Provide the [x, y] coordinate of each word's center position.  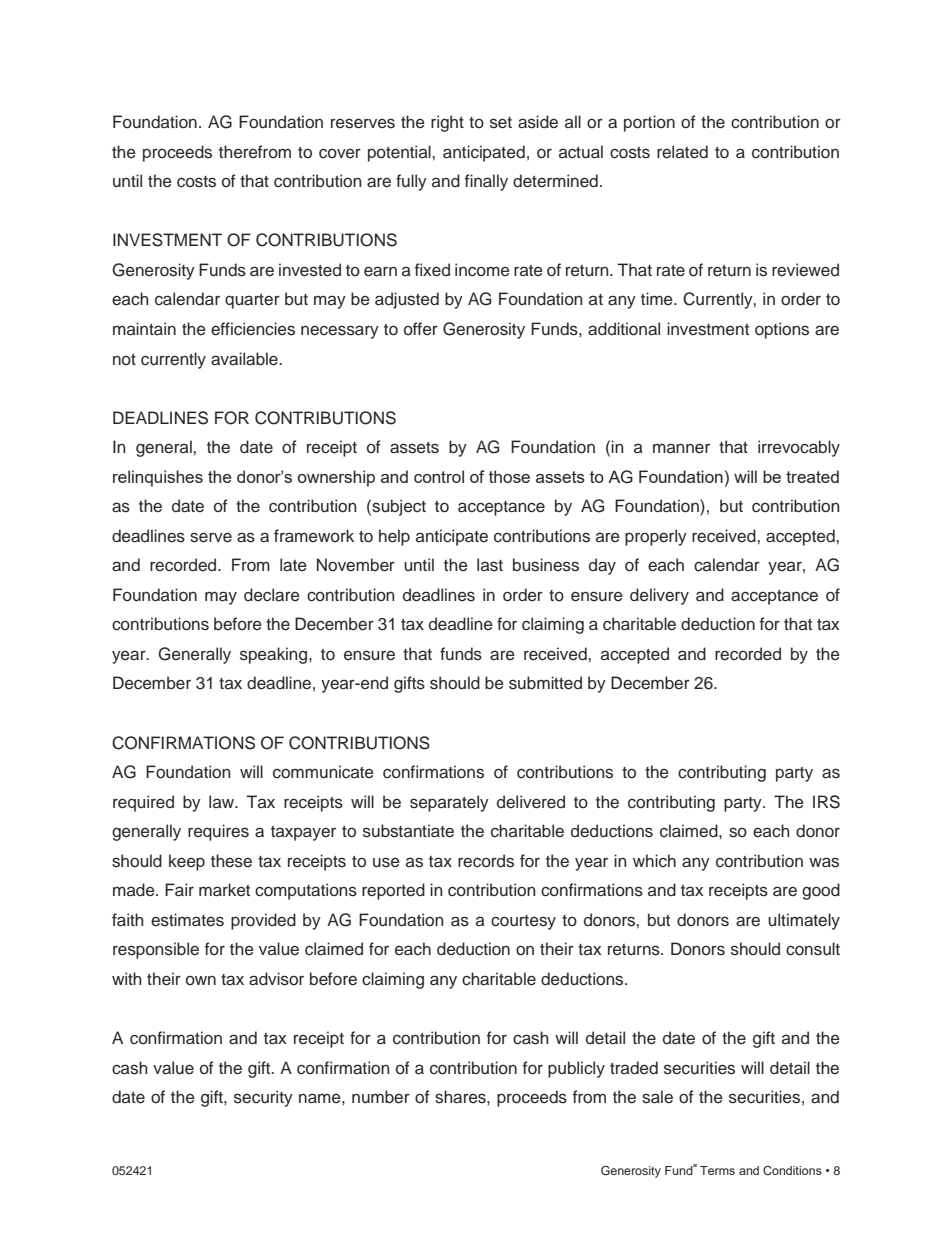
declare [272, 595]
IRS [826, 802]
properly [656, 537]
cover [340, 153]
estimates [187, 920]
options [782, 330]
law [223, 801]
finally [486, 182]
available [245, 359]
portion [649, 123]
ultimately [804, 921]
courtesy [523, 922]
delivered [531, 802]
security [263, 1098]
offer [421, 328]
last [490, 565]
